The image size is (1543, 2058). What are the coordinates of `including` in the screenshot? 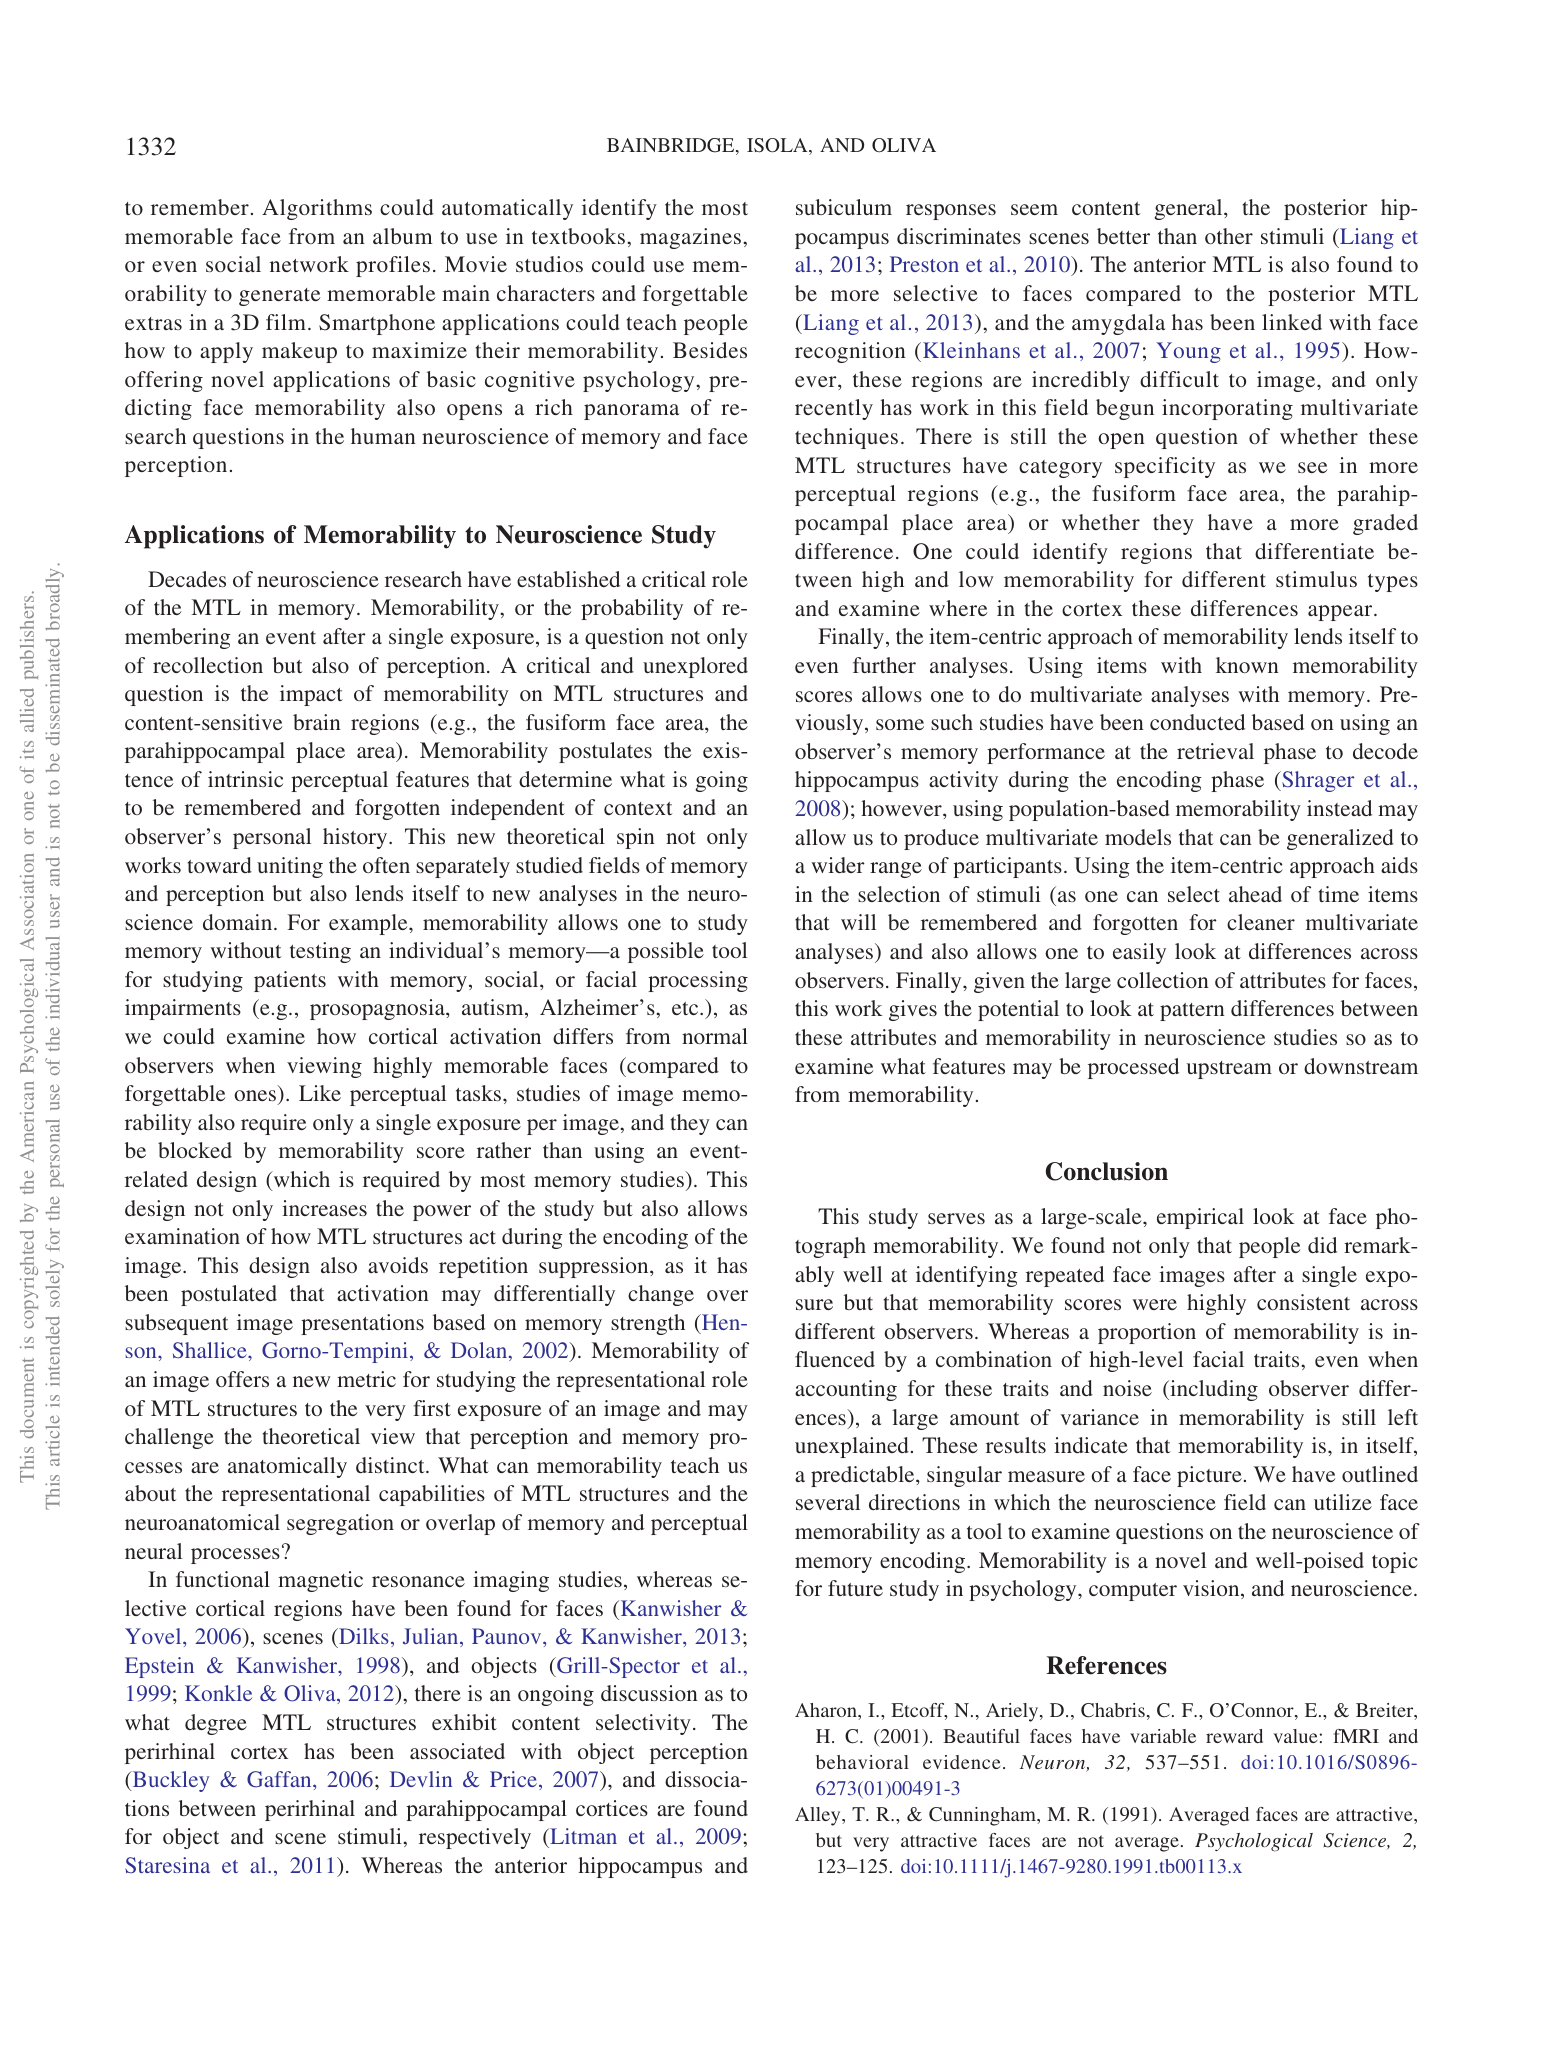 It's located at (1213, 1390).
